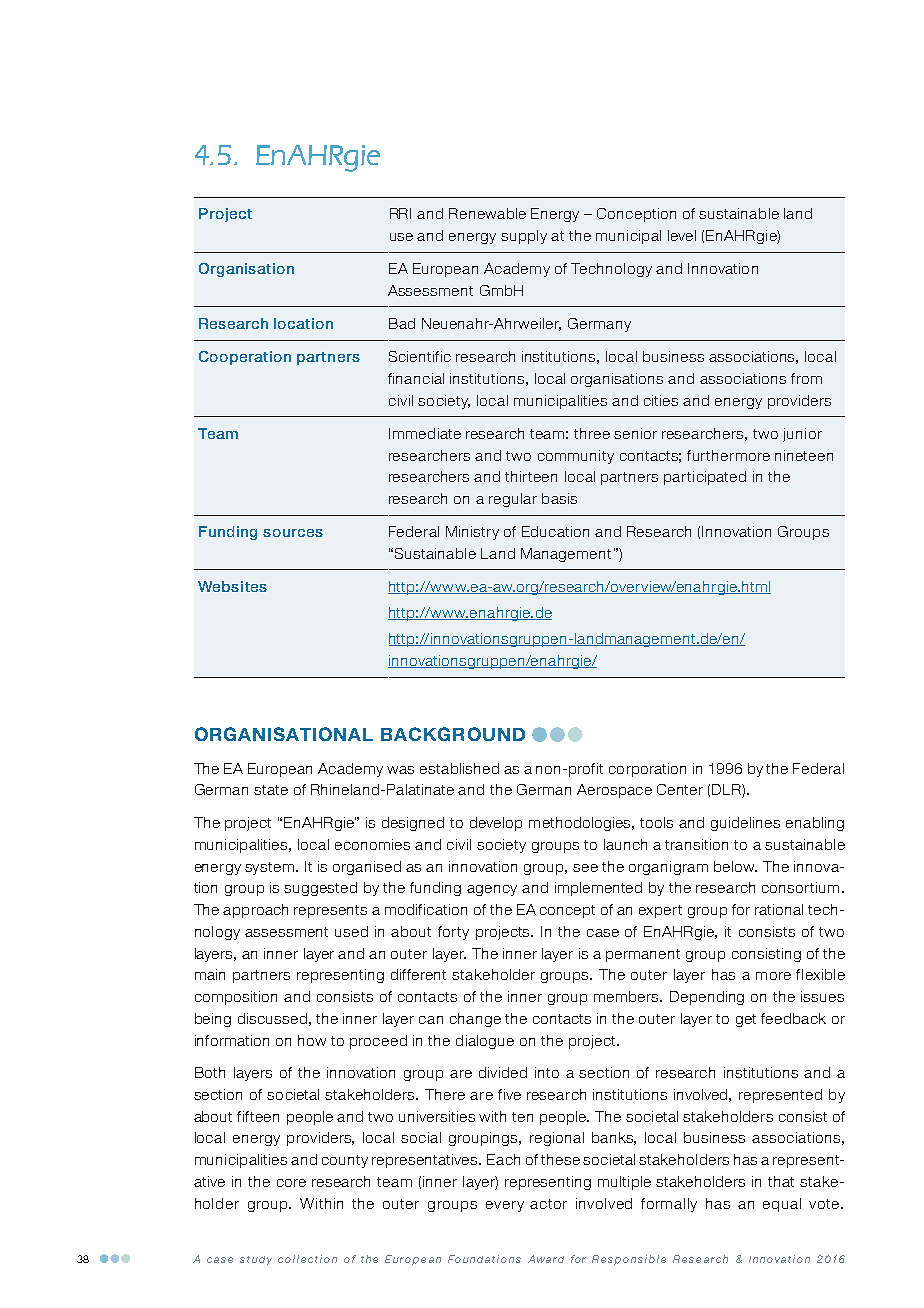  What do you see at coordinates (503, 1159) in the screenshot?
I see `Each` at bounding box center [503, 1159].
